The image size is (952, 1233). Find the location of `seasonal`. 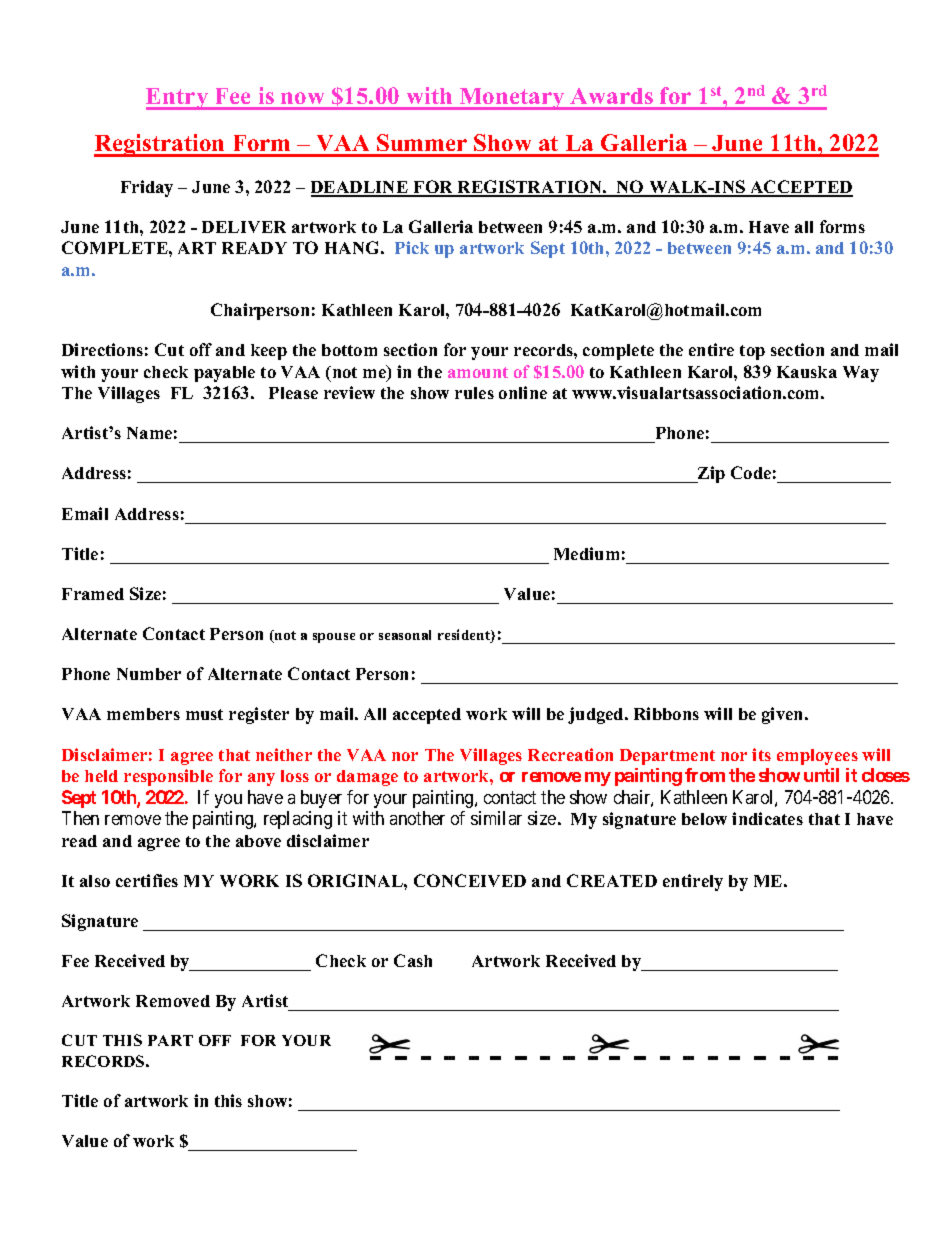

seasonal is located at coordinates (405, 635).
